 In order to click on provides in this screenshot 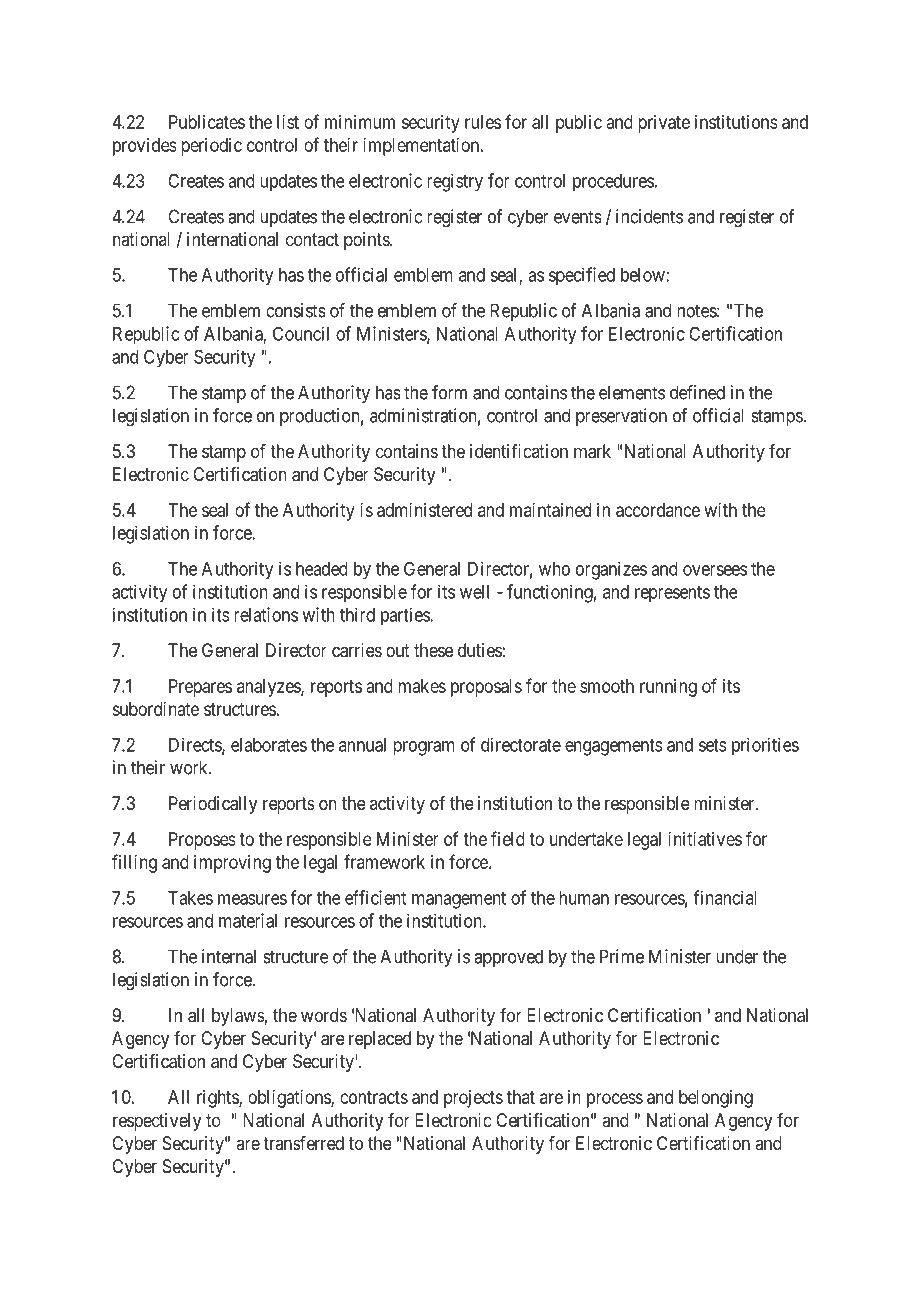, I will do `click(145, 147)`.
